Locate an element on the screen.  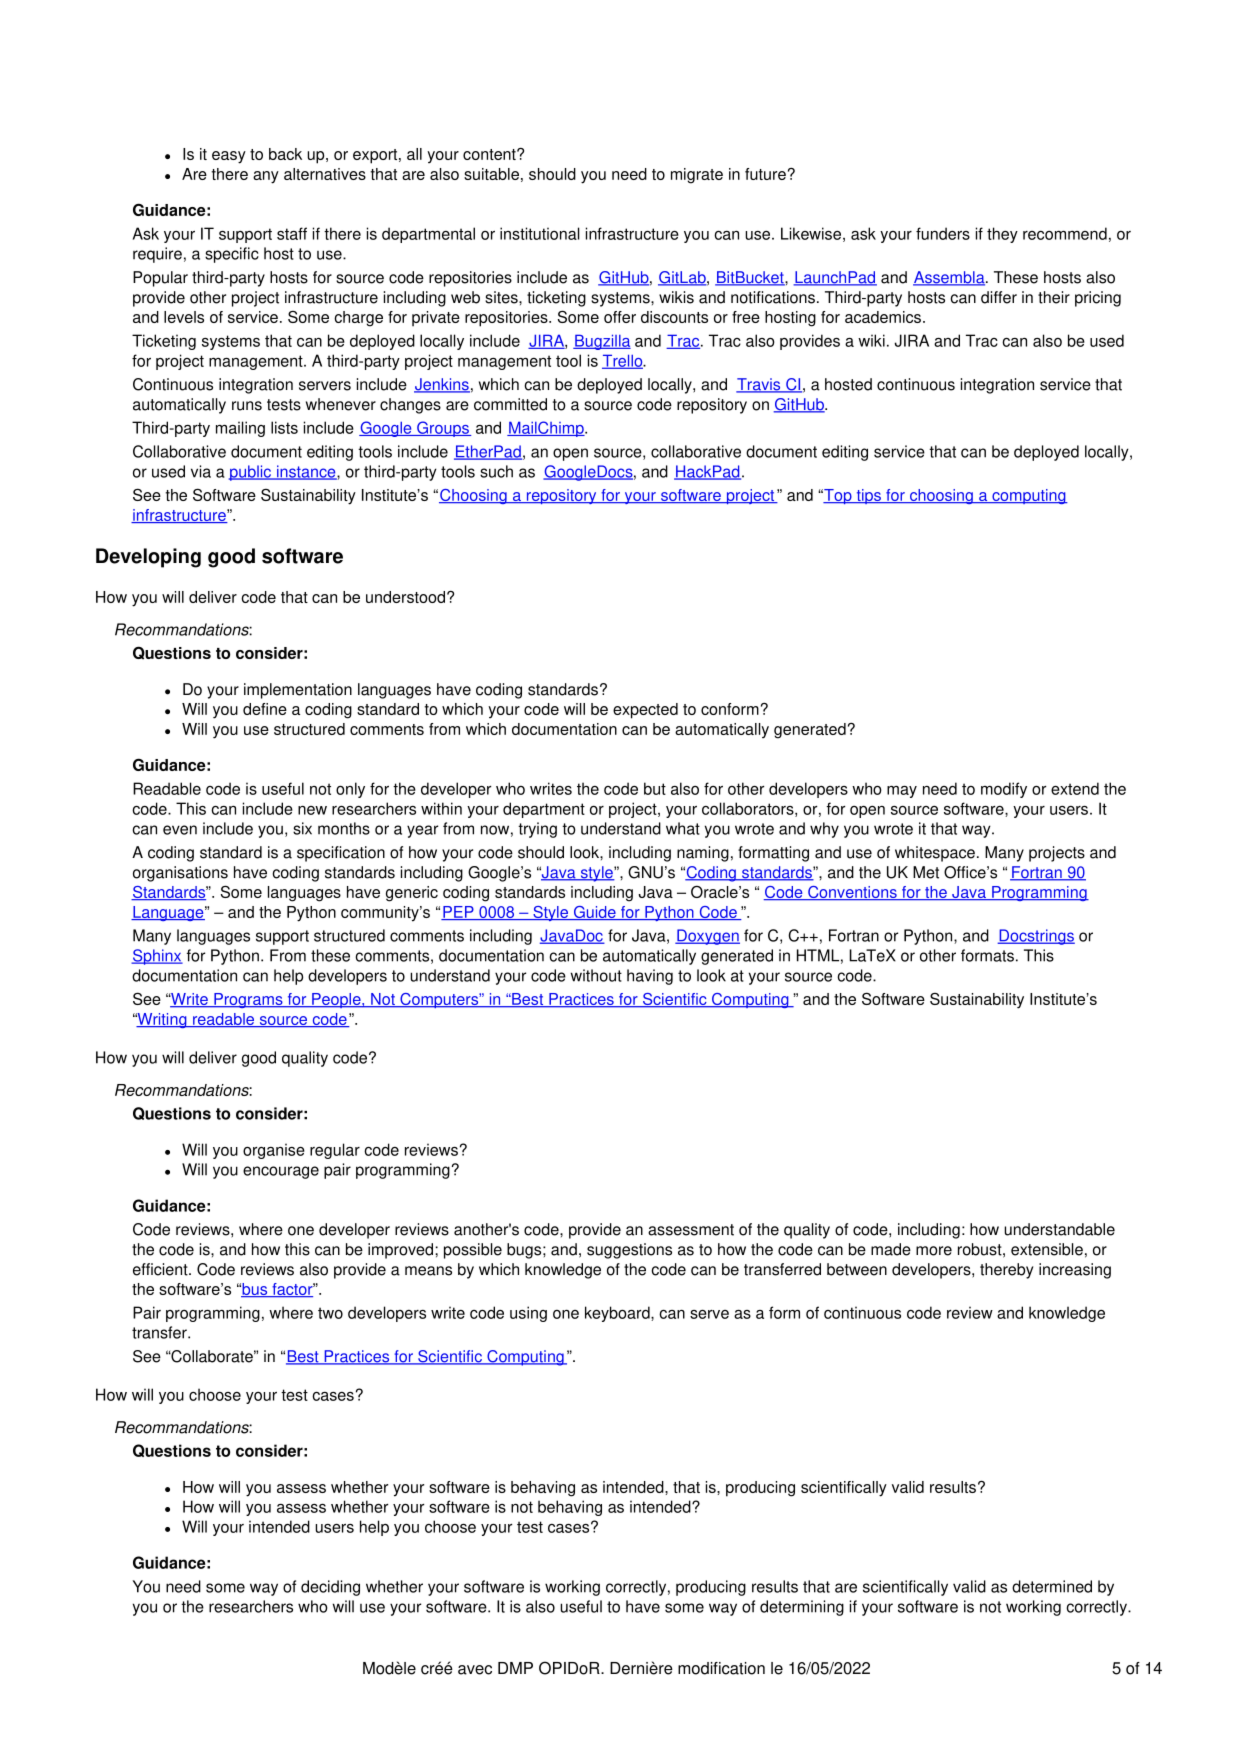
tips is located at coordinates (868, 496).
